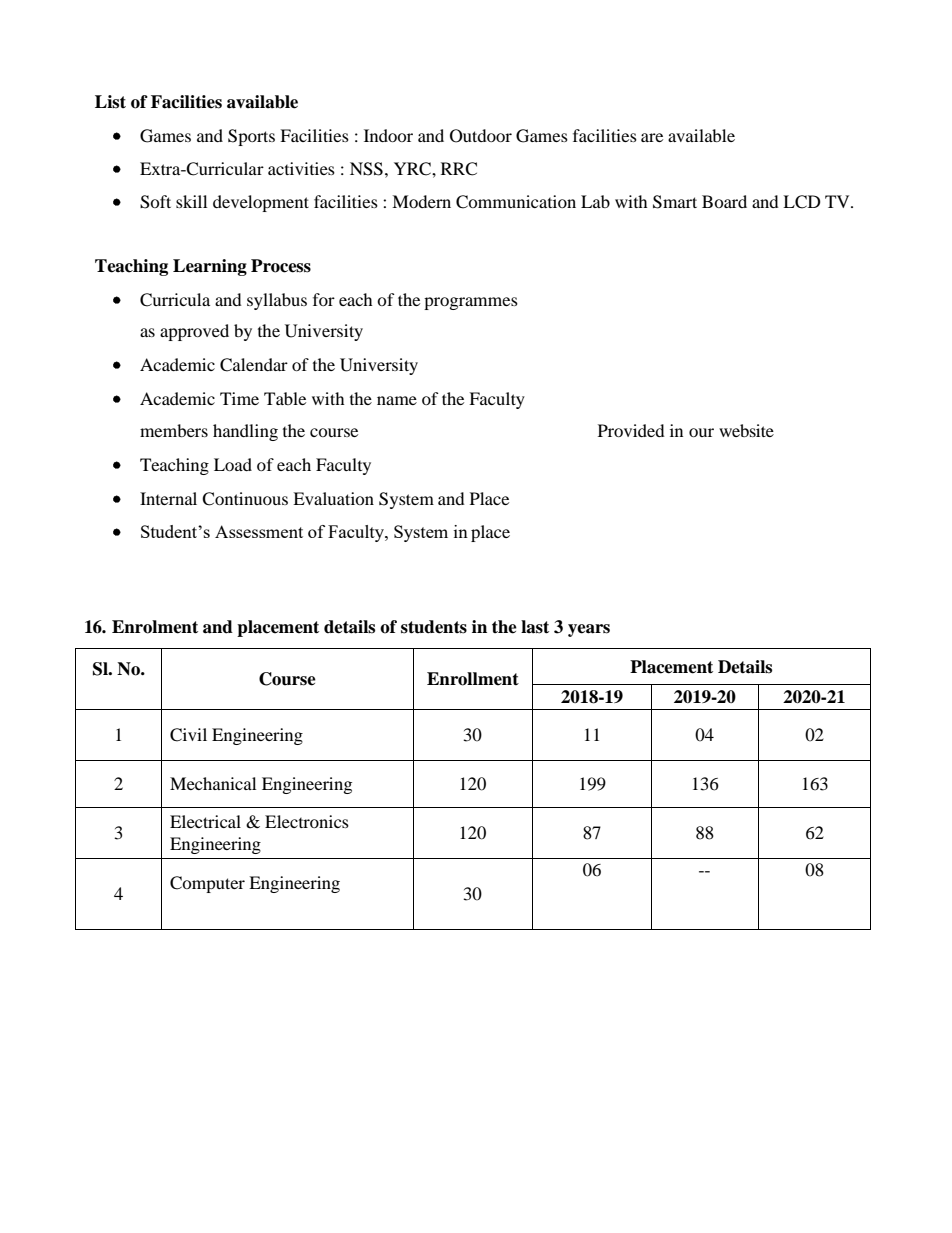 The image size is (952, 1233). What do you see at coordinates (481, 136) in the screenshot?
I see `Outdoor` at bounding box center [481, 136].
